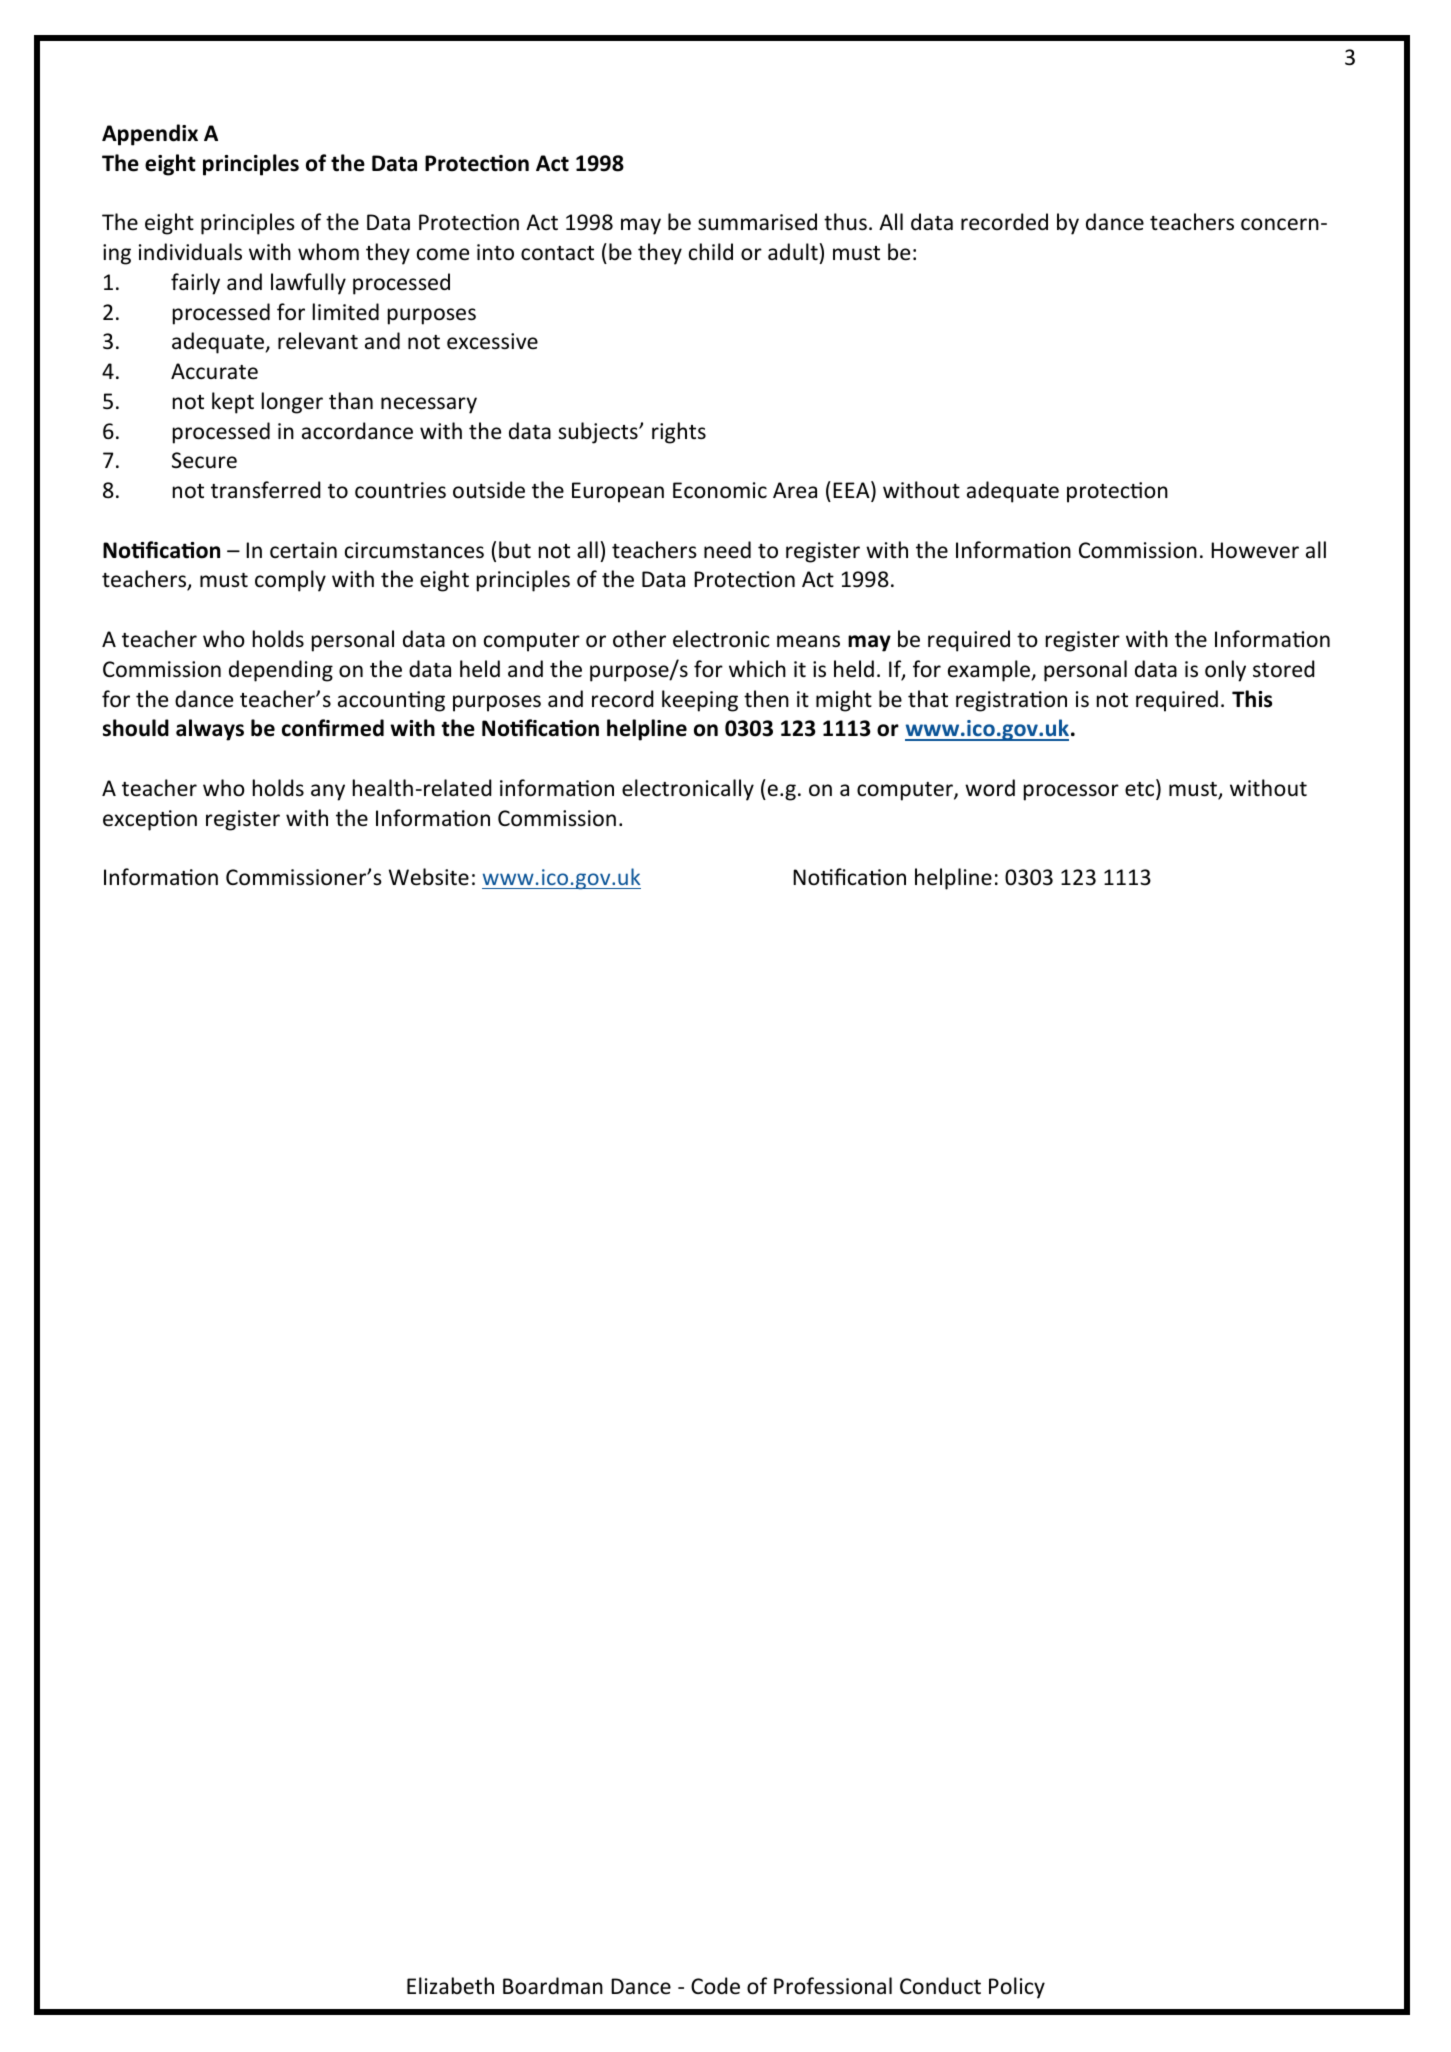  Describe the element at coordinates (553, 1986) in the document. I see `Boardman` at that location.
